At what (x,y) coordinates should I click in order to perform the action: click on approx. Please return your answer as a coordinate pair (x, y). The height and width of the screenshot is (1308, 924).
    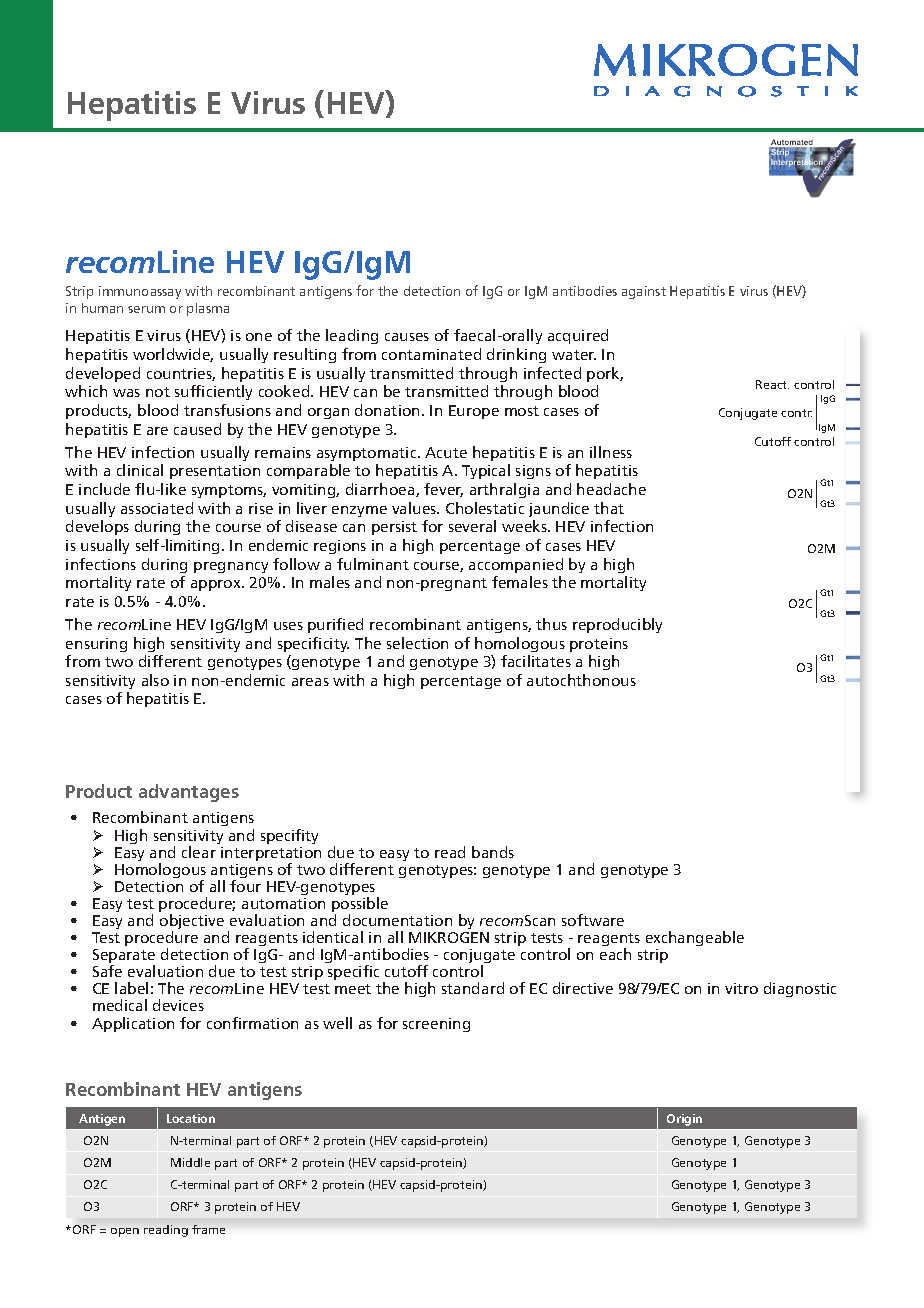
    Looking at the image, I should click on (217, 585).
